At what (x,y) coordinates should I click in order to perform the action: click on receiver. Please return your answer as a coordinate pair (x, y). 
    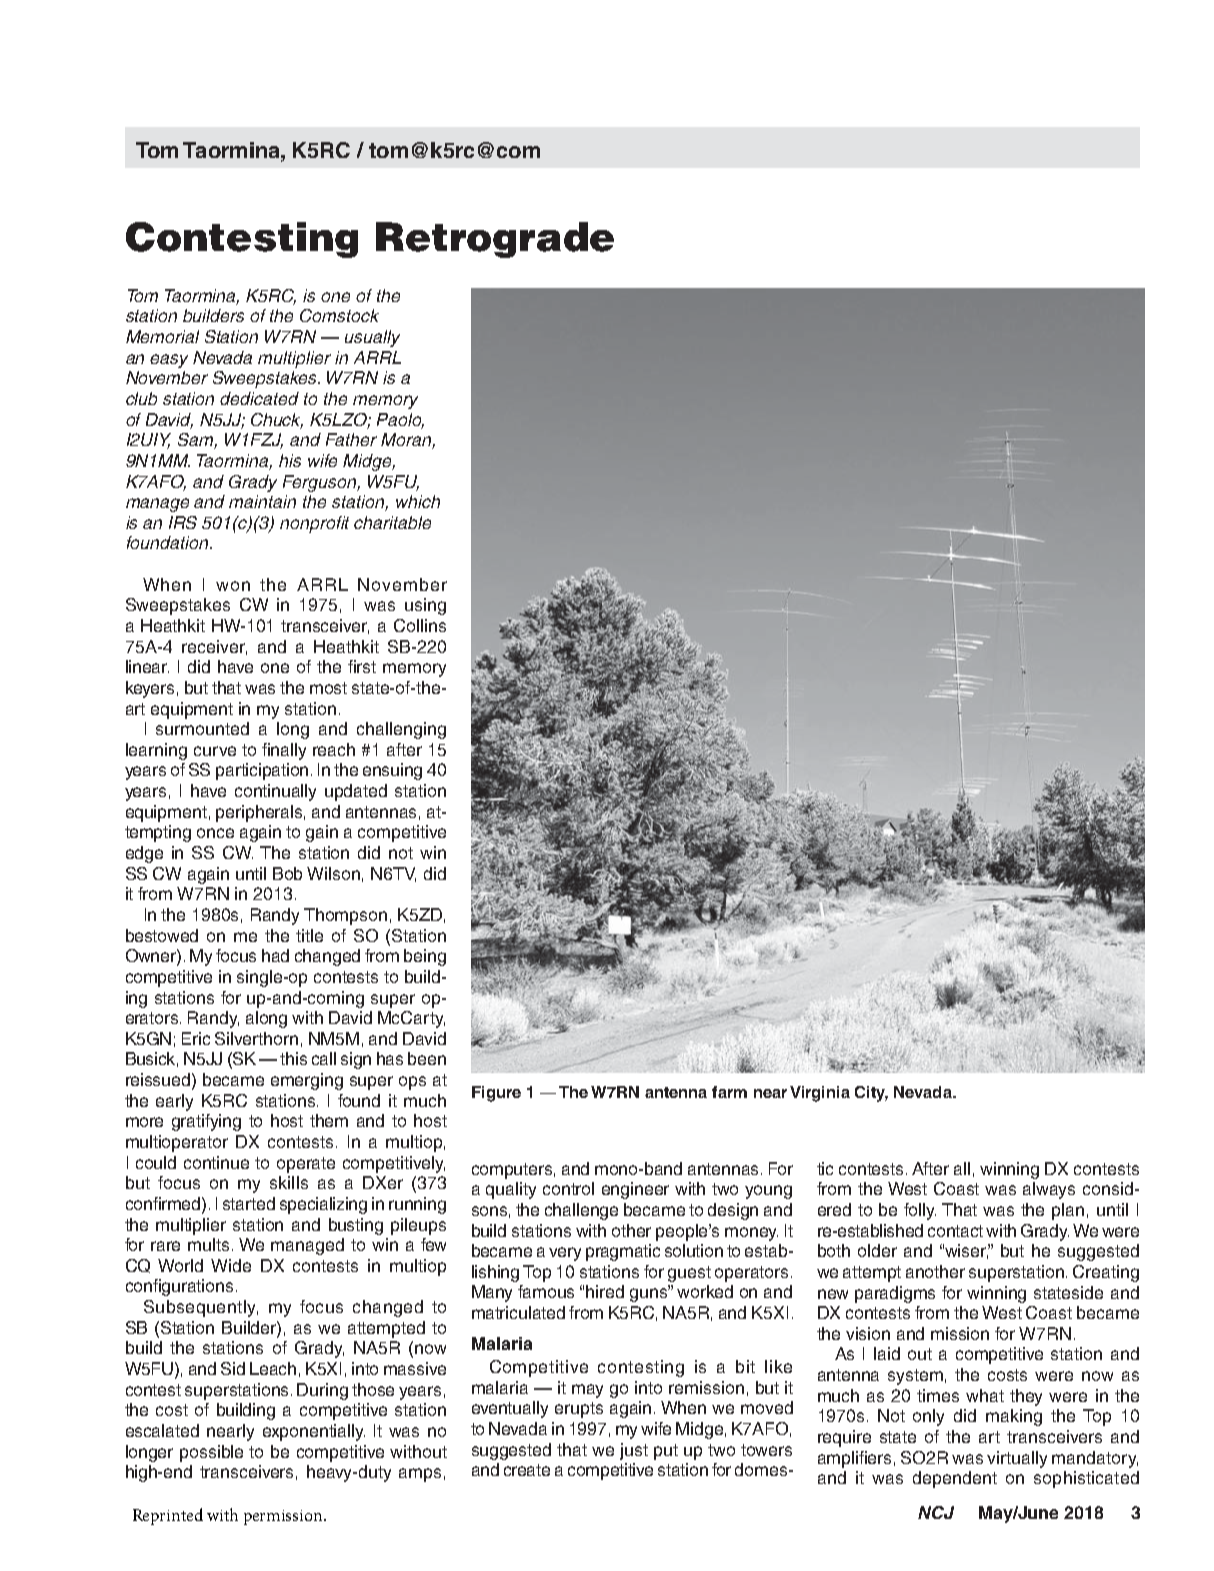
    Looking at the image, I should click on (214, 647).
